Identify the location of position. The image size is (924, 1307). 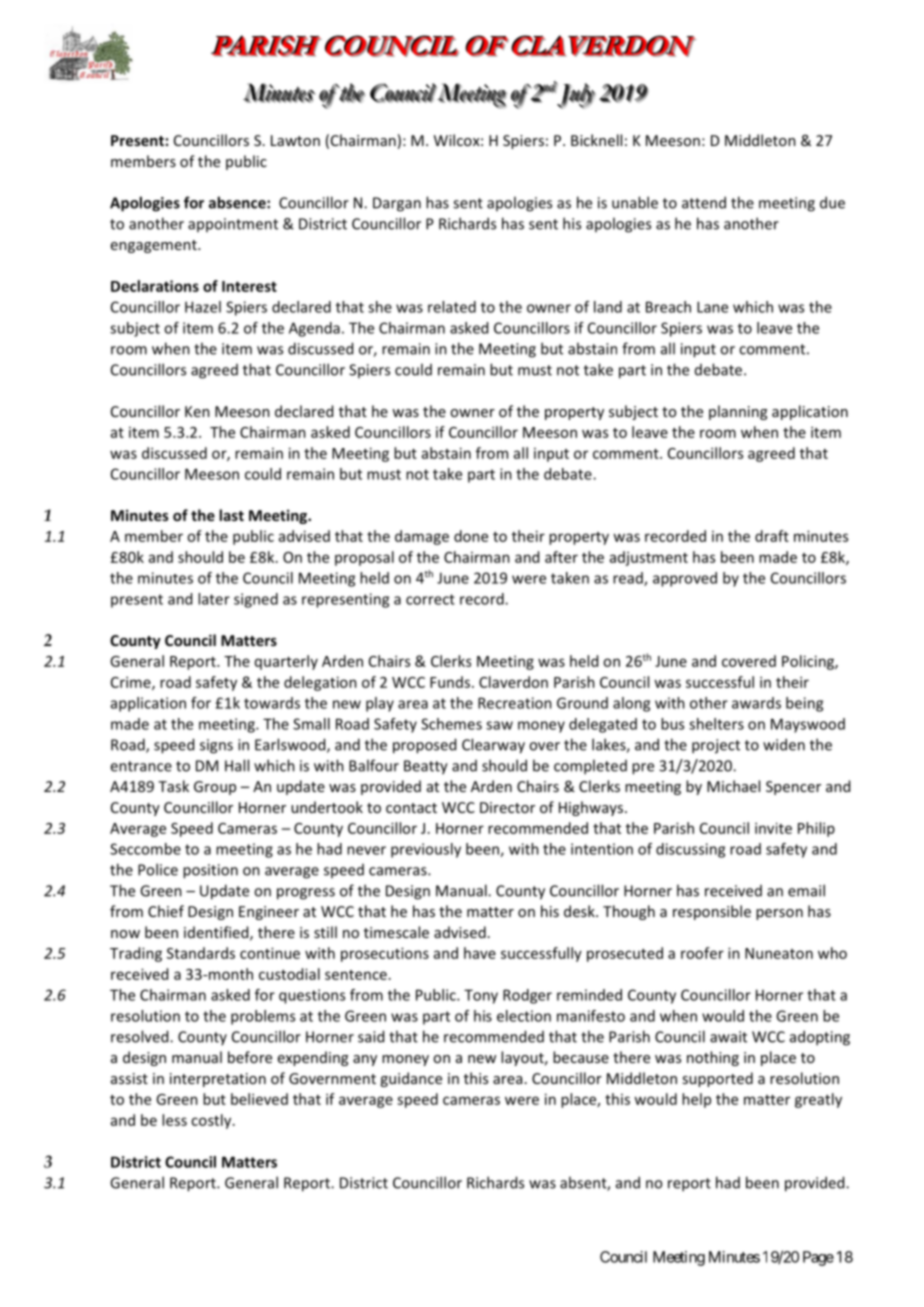
(210, 871).
